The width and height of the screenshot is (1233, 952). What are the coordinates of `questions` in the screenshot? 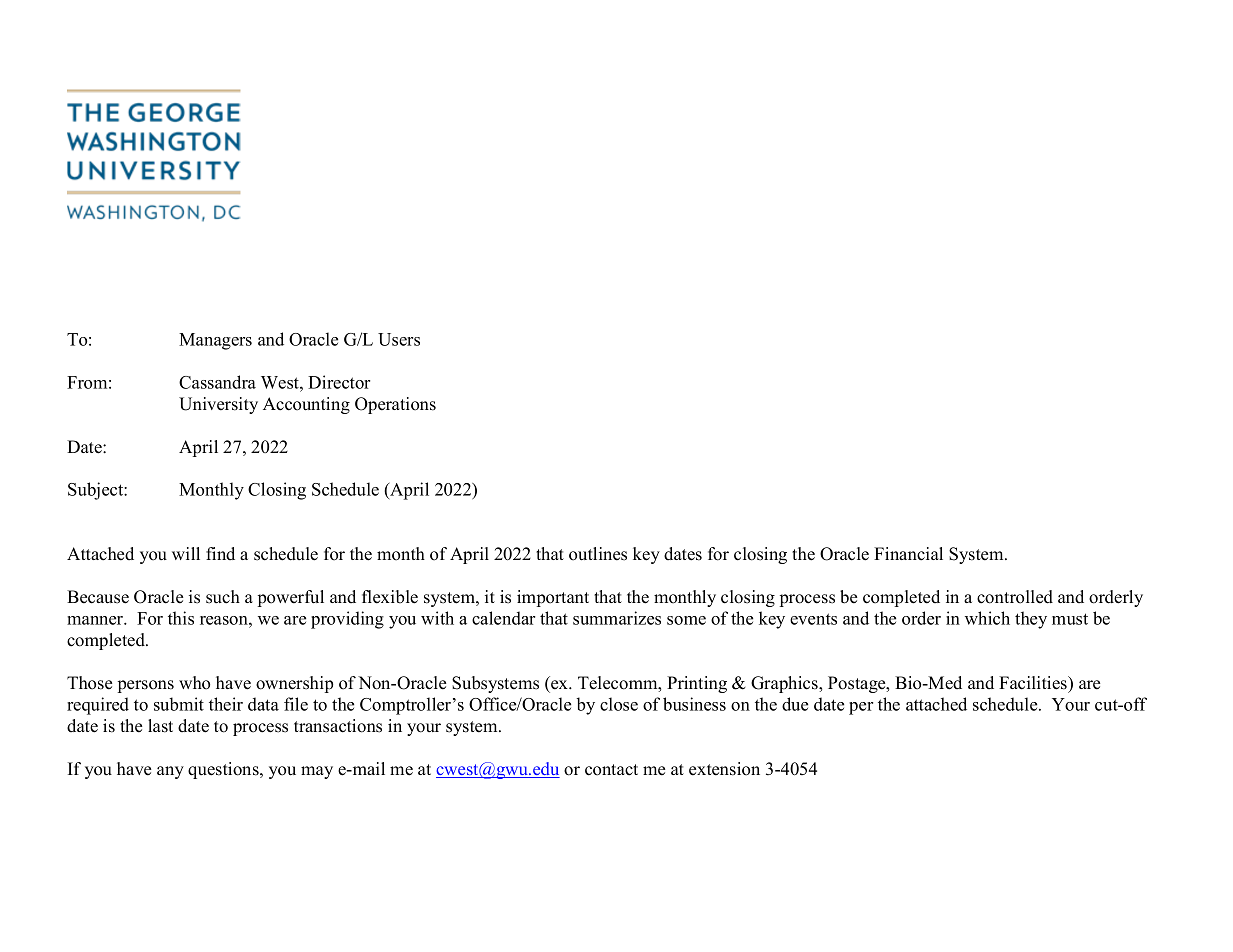 It's located at (224, 770).
